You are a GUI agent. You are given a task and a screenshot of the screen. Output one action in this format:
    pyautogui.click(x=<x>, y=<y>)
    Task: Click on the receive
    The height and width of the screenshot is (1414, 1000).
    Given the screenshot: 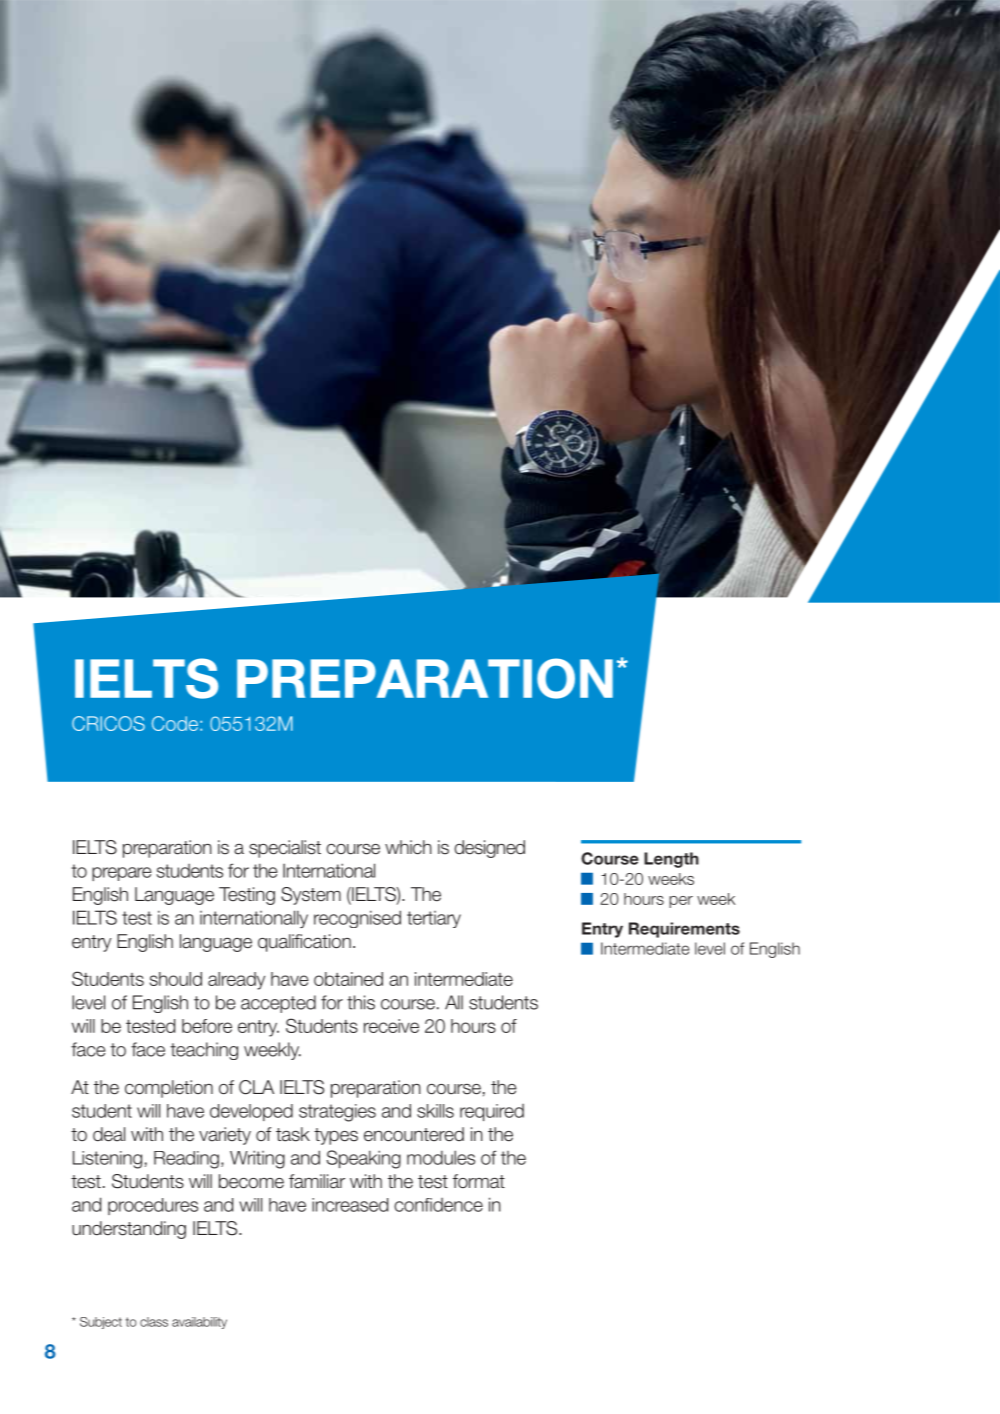 What is the action you would take?
    pyautogui.click(x=391, y=1026)
